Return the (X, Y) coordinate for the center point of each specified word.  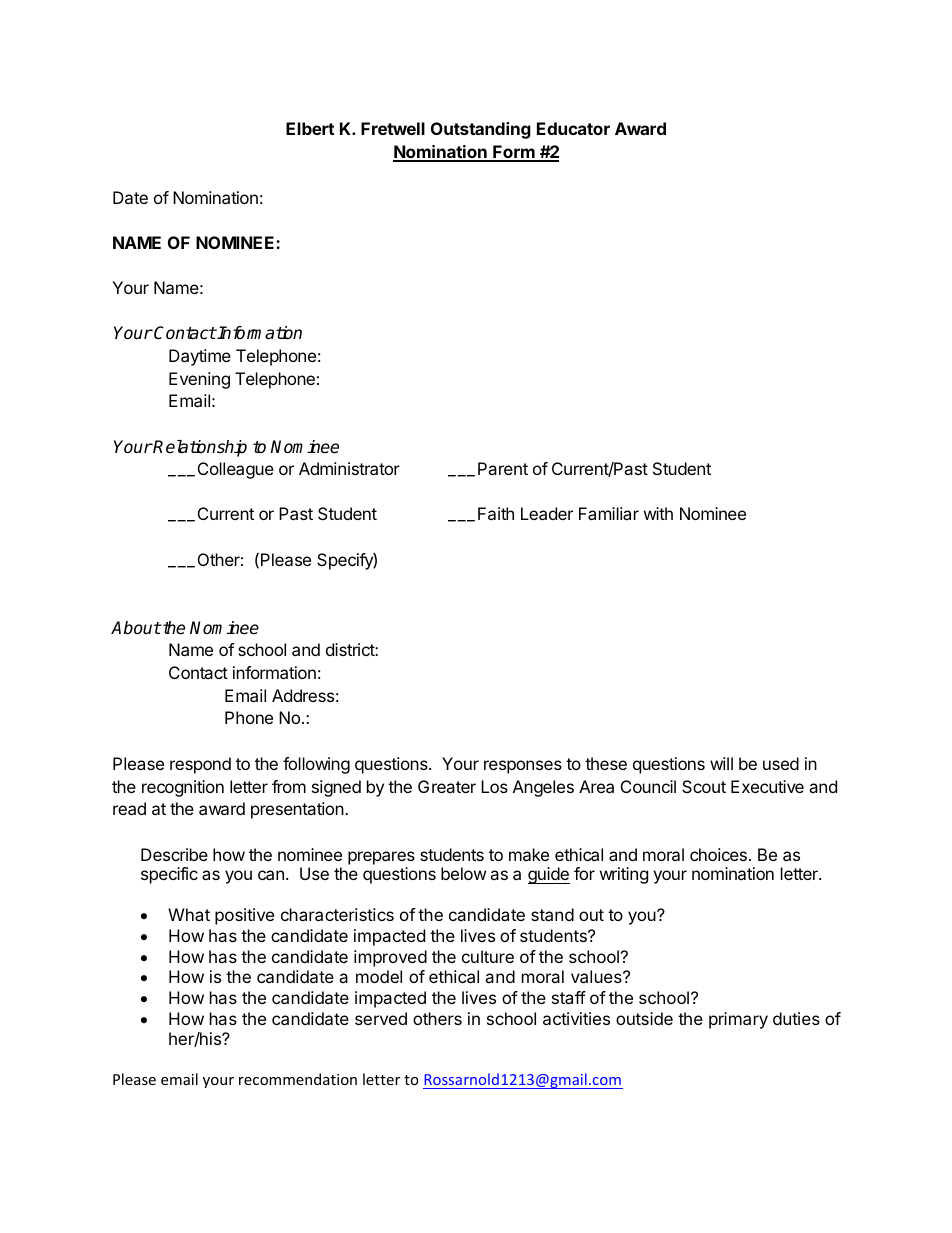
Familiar (609, 513)
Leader (547, 513)
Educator (573, 128)
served (381, 1018)
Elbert (310, 128)
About (136, 628)
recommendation (298, 1079)
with (658, 513)
